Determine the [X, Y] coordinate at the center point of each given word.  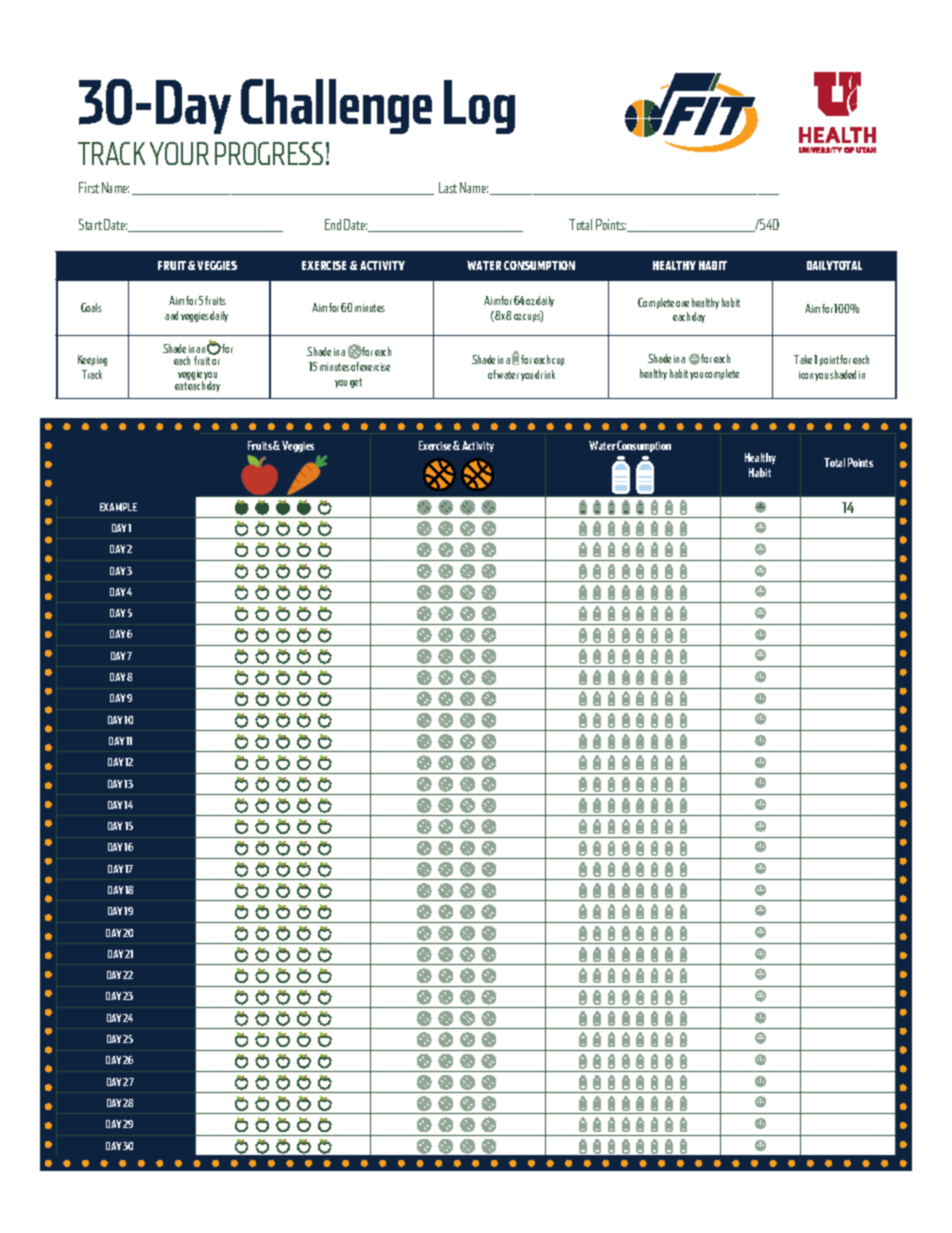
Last [448, 187]
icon [806, 375]
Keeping [92, 360]
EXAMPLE [118, 507]
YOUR [179, 153]
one [682, 304]
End [333, 224]
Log [479, 107]
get [356, 383]
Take [803, 359]
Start [90, 224]
